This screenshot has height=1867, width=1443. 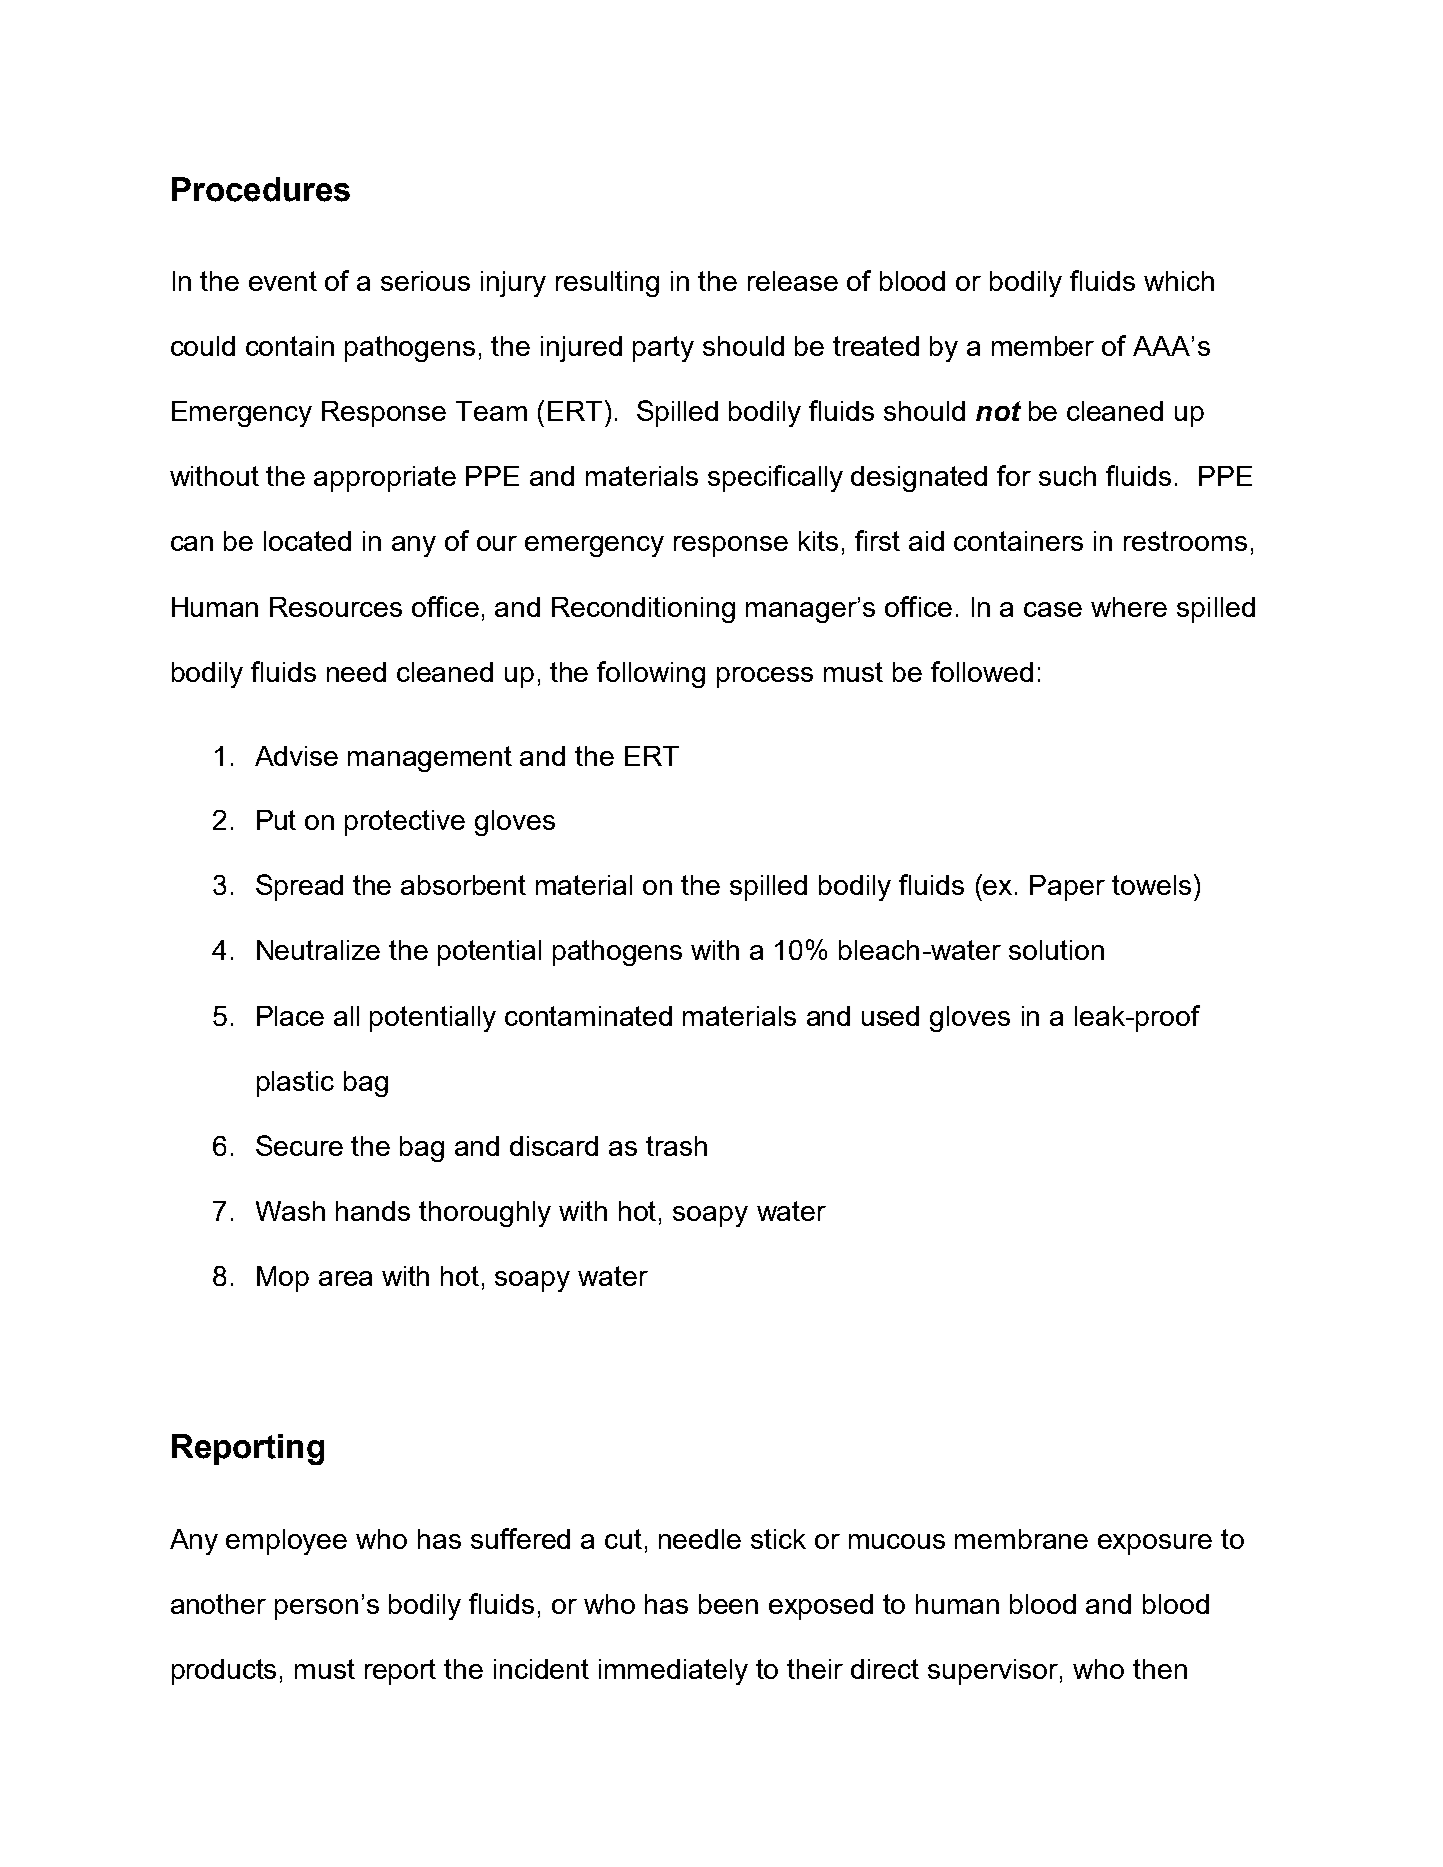 What do you see at coordinates (299, 1145) in the screenshot?
I see `Secure` at bounding box center [299, 1145].
